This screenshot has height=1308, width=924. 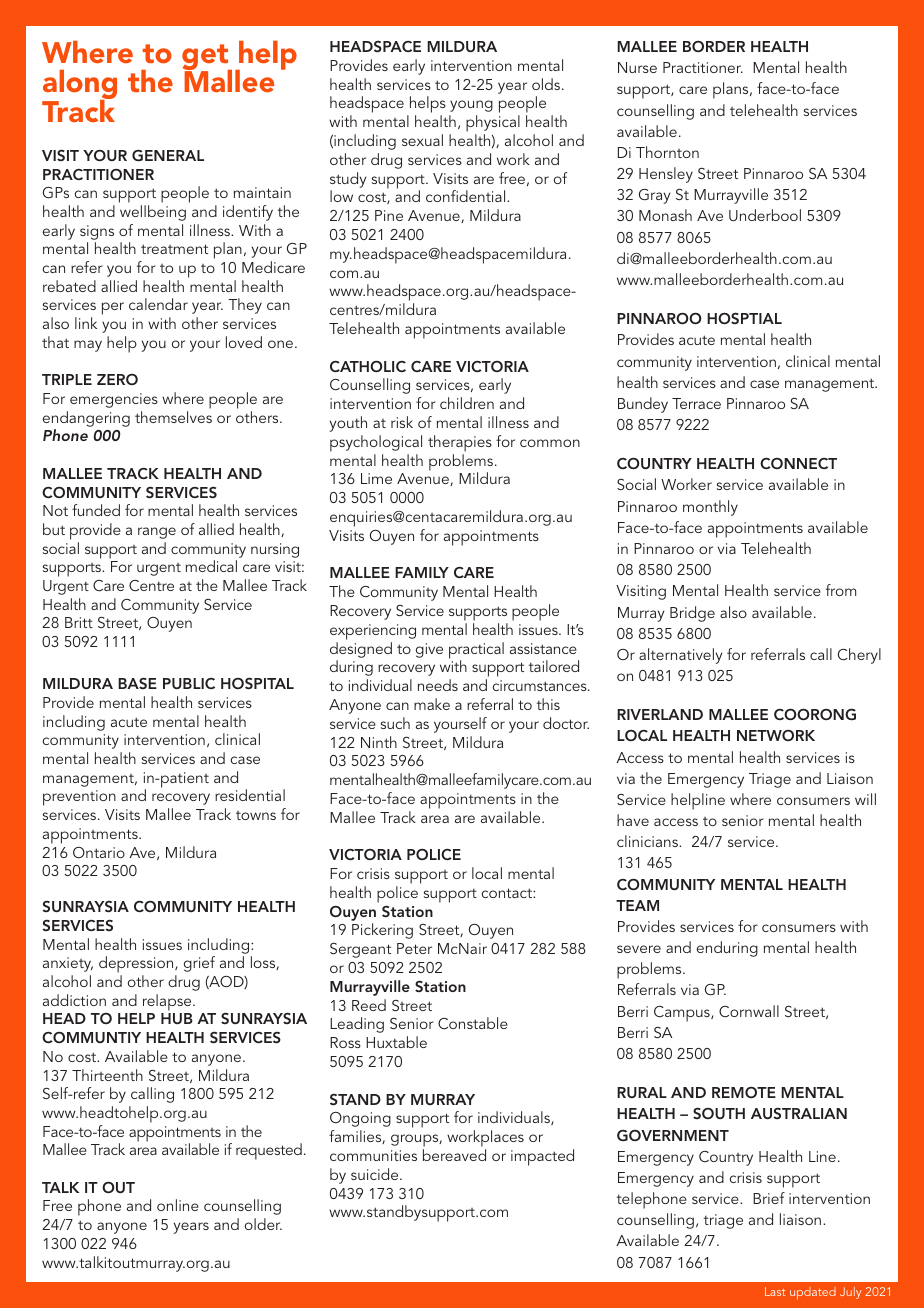 What do you see at coordinates (263, 1224) in the screenshot?
I see `older` at bounding box center [263, 1224].
